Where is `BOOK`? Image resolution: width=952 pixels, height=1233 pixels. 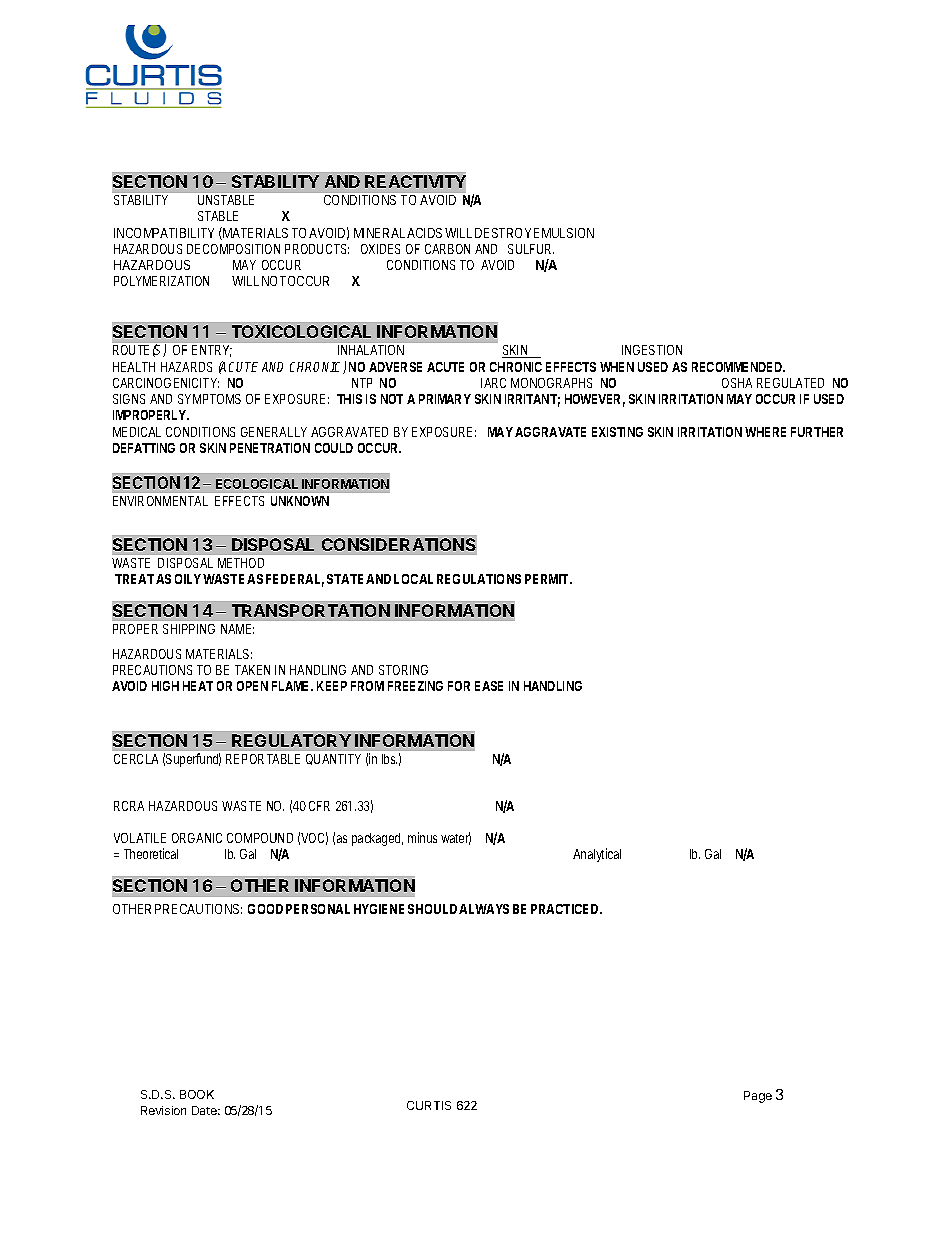
BOOK is located at coordinates (197, 1094).
